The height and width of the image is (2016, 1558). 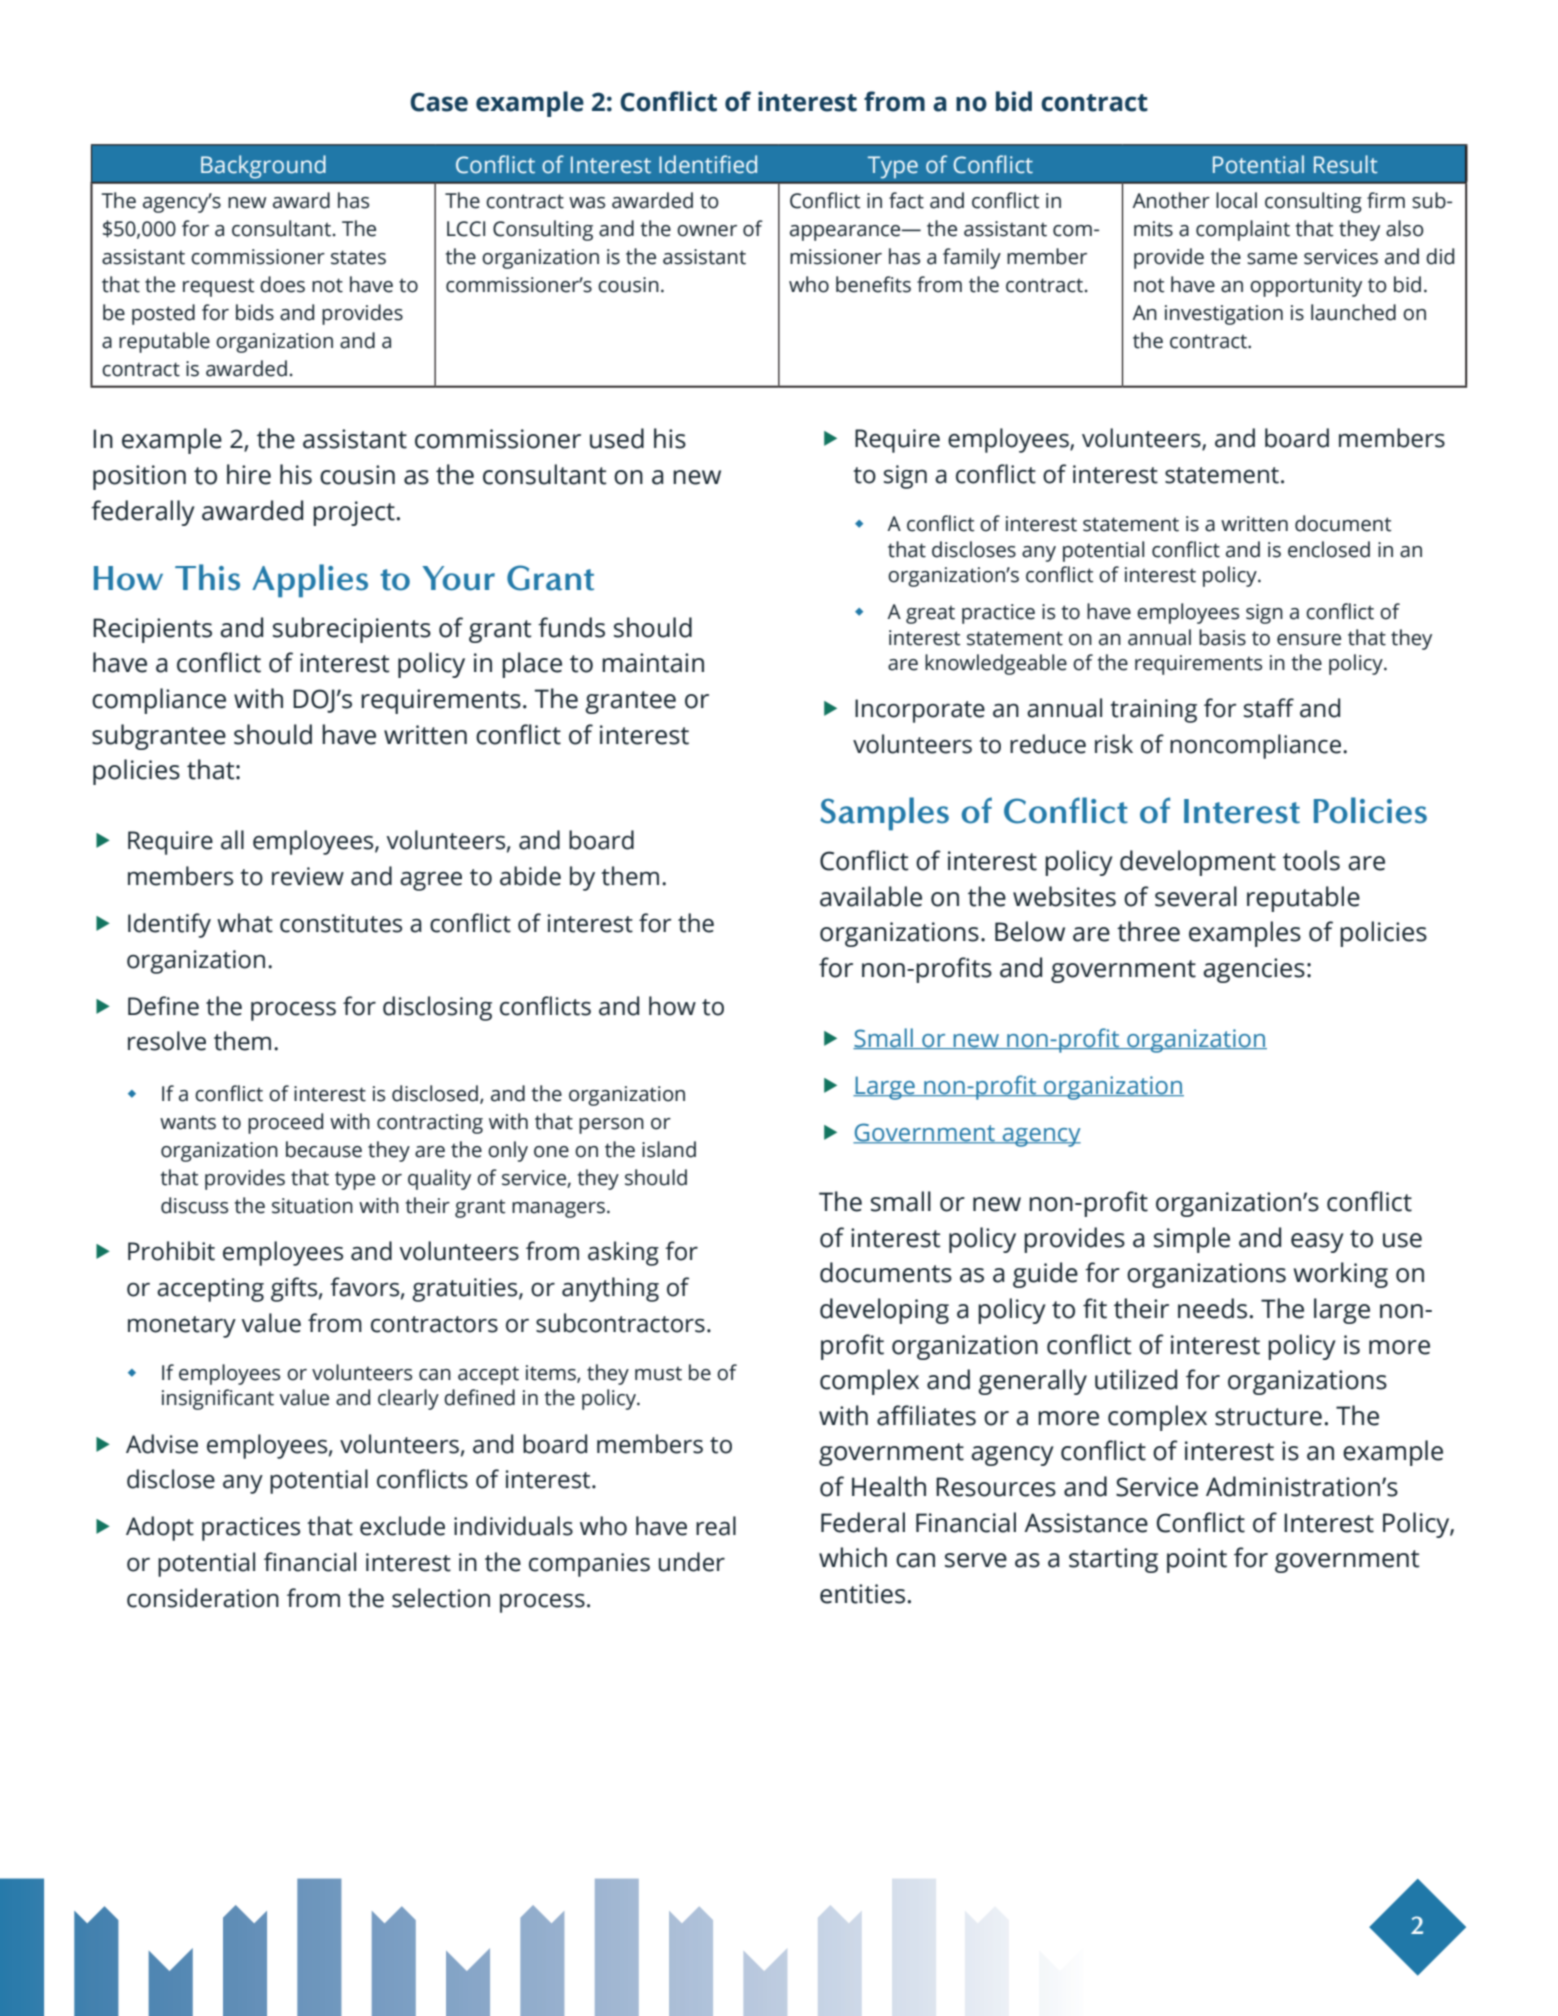 I want to click on great, so click(x=930, y=615).
